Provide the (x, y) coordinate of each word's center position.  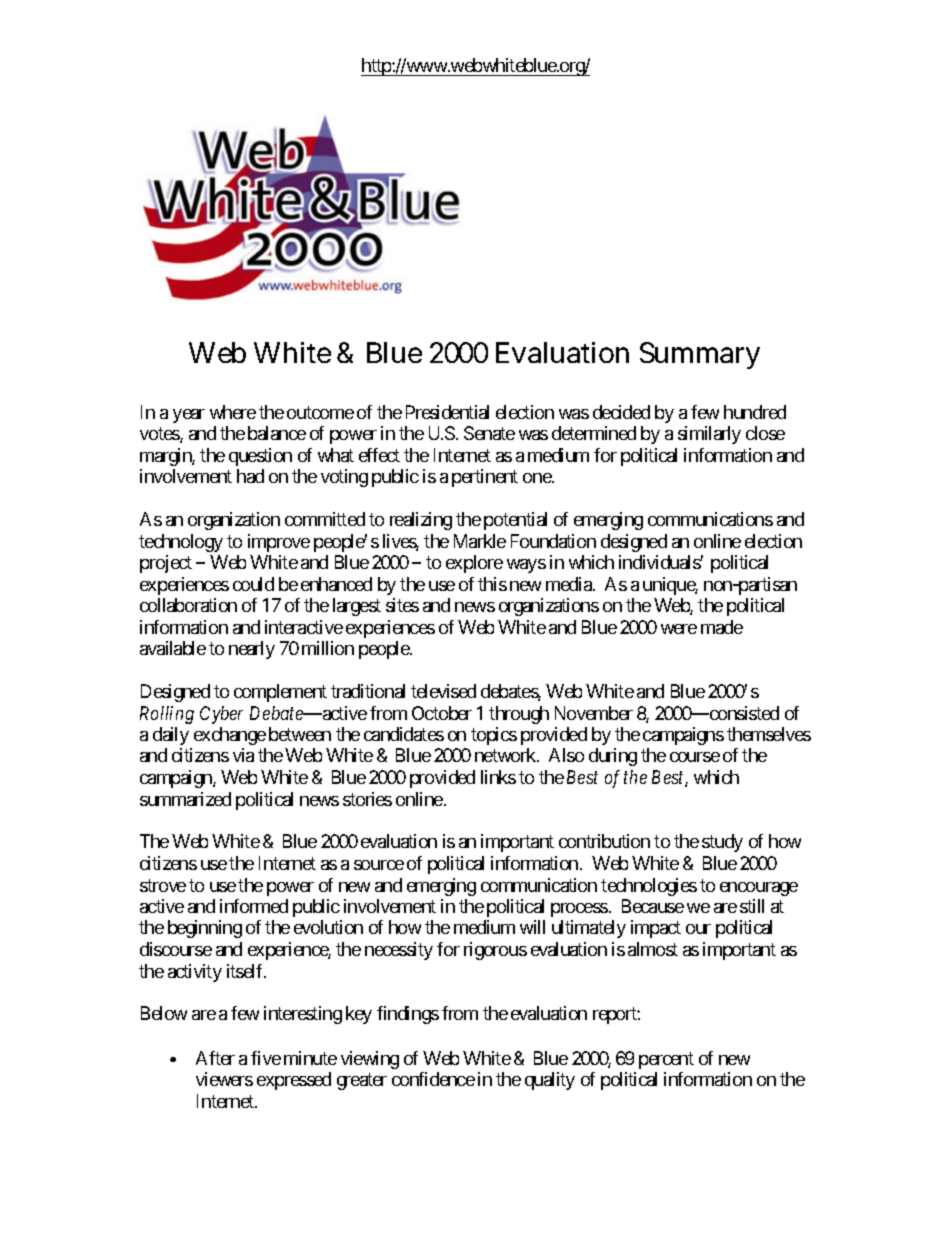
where (233, 412)
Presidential (447, 412)
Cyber (221, 715)
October (442, 713)
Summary (700, 355)
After (215, 1058)
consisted (743, 713)
